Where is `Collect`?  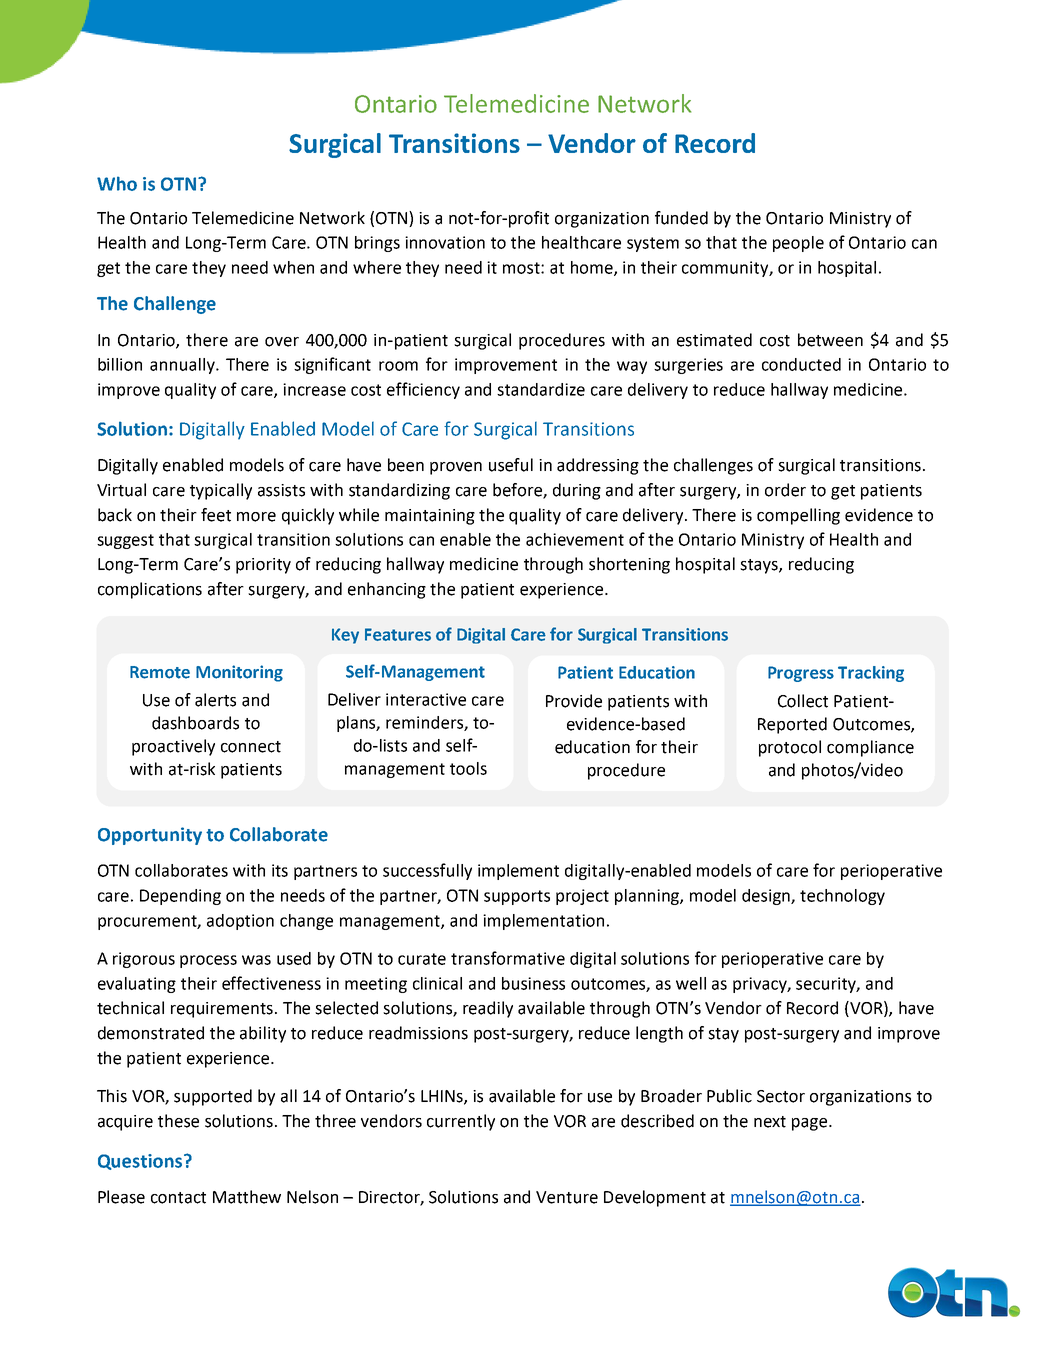 Collect is located at coordinates (803, 701).
